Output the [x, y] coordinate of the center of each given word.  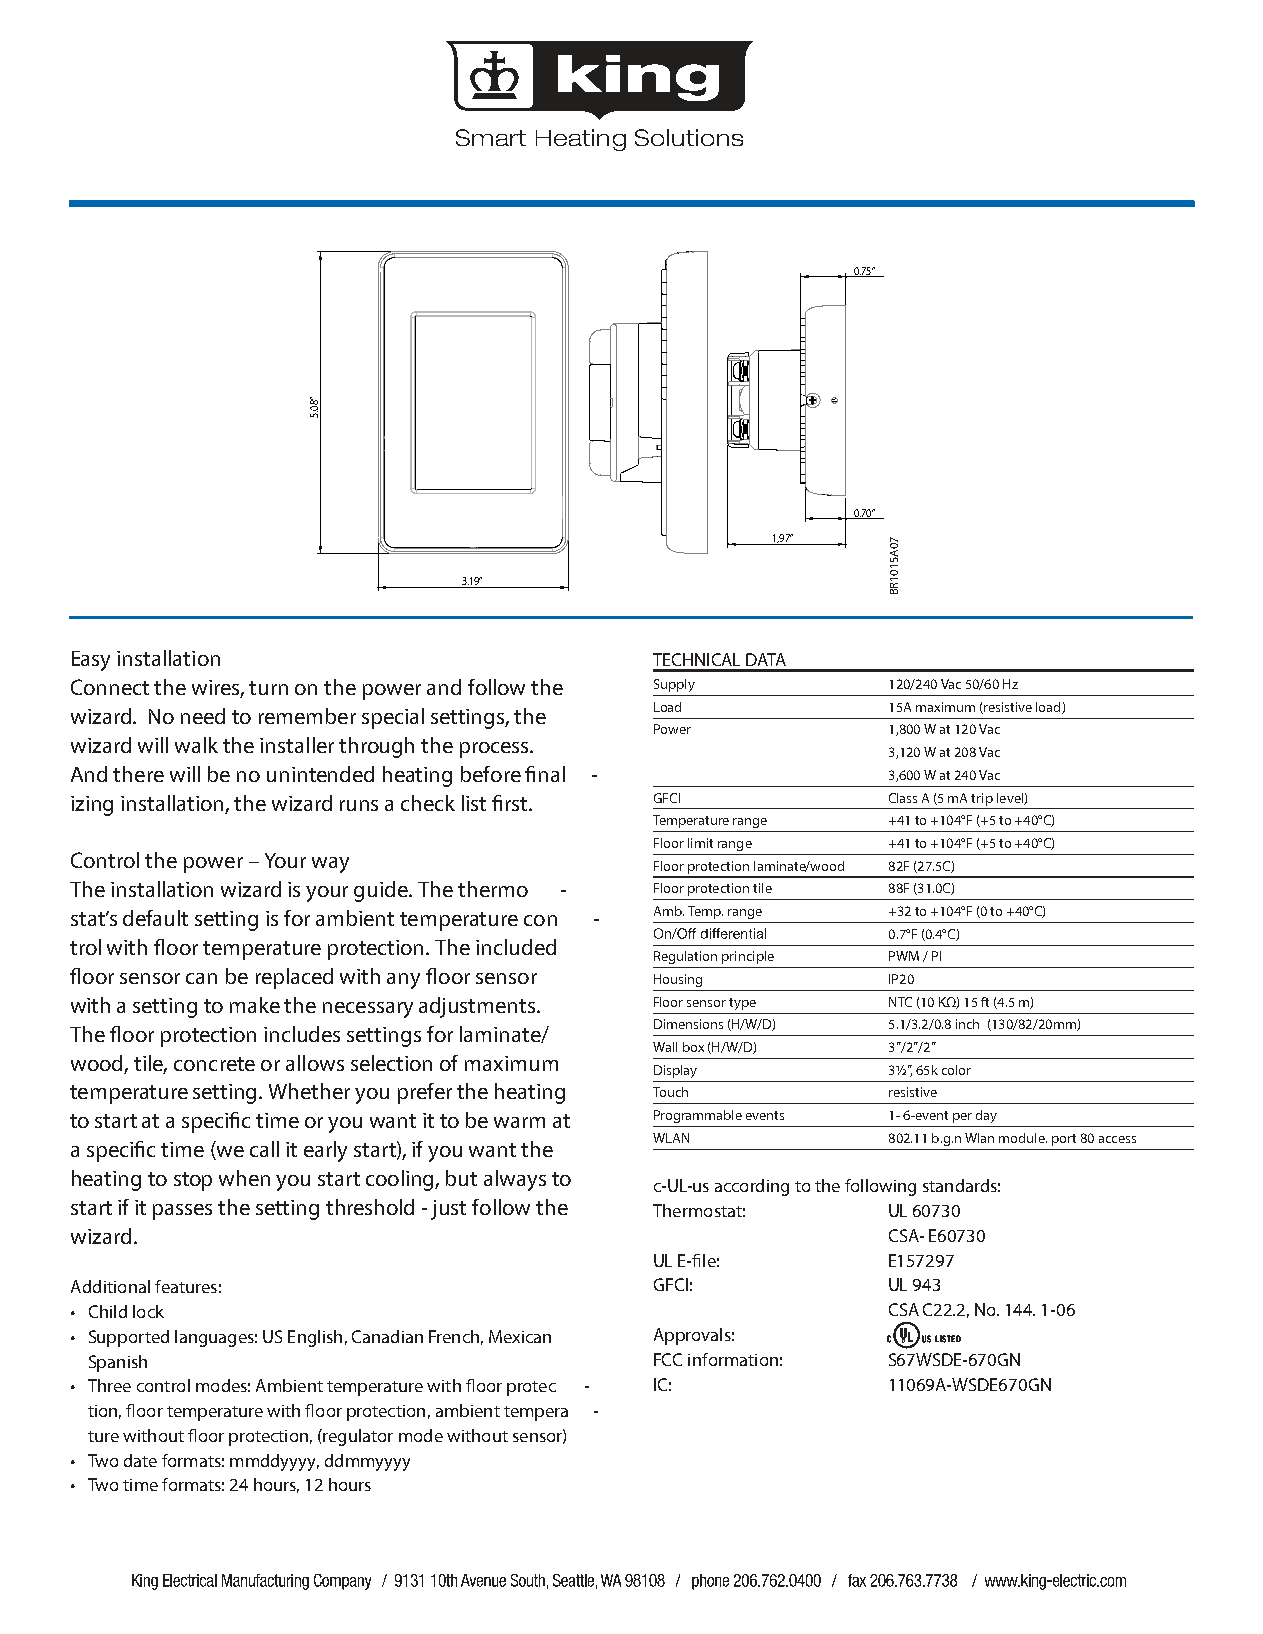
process [495, 750]
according [752, 1187]
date [140, 1460]
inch [967, 1024]
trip [982, 799]
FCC [668, 1359]
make [255, 1005]
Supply [674, 685]
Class [903, 798]
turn [268, 688]
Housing [678, 980]
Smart [491, 137]
